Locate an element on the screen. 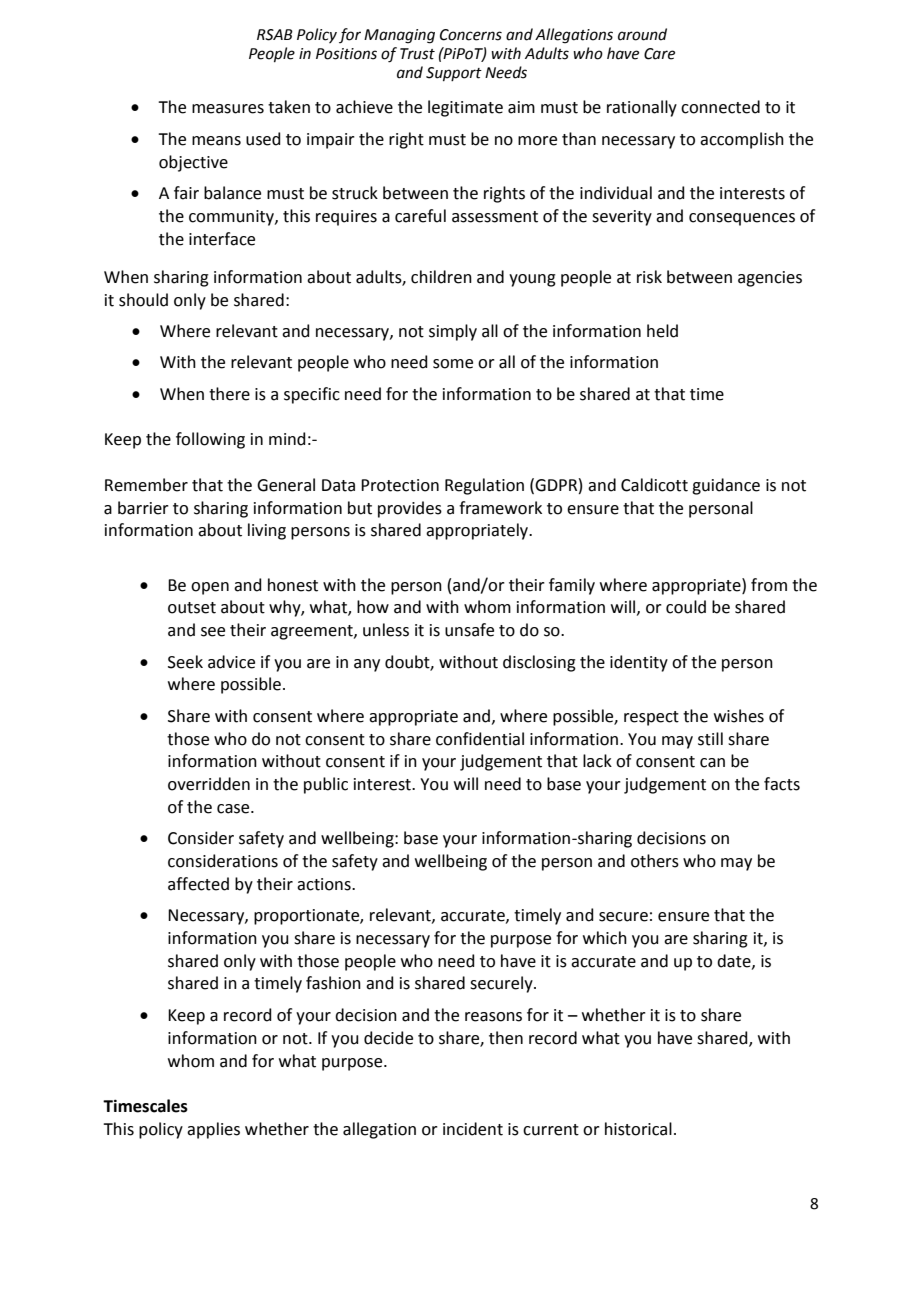 The image size is (924, 1307). could is located at coordinates (686, 607).
